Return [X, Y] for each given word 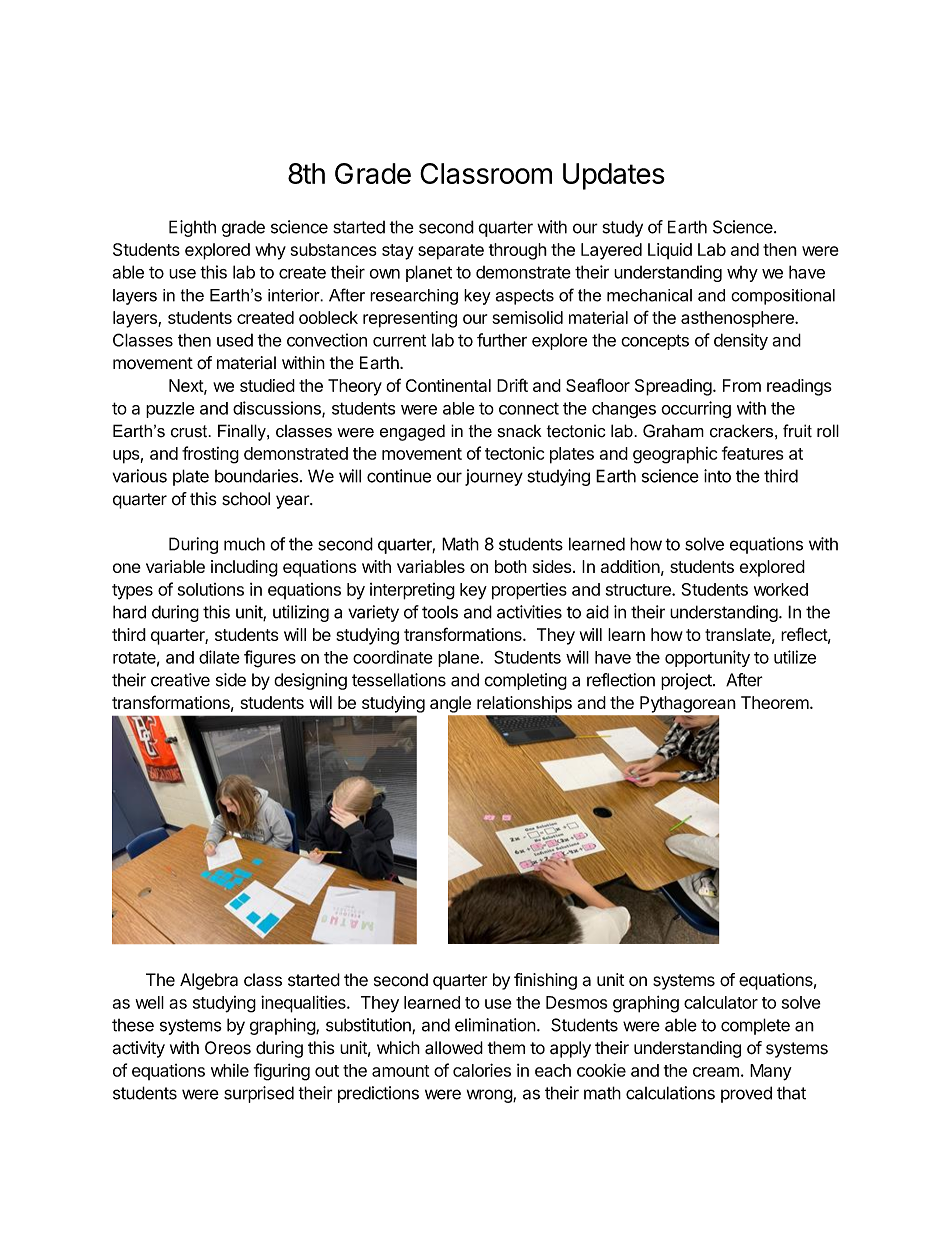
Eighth [192, 228]
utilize [795, 657]
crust [190, 431]
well [149, 1002]
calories [482, 1070]
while [230, 1070]
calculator [721, 1002]
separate [451, 252]
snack [519, 431]
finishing [545, 981]
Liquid [670, 251]
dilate [219, 657]
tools [440, 612]
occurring [696, 409]
